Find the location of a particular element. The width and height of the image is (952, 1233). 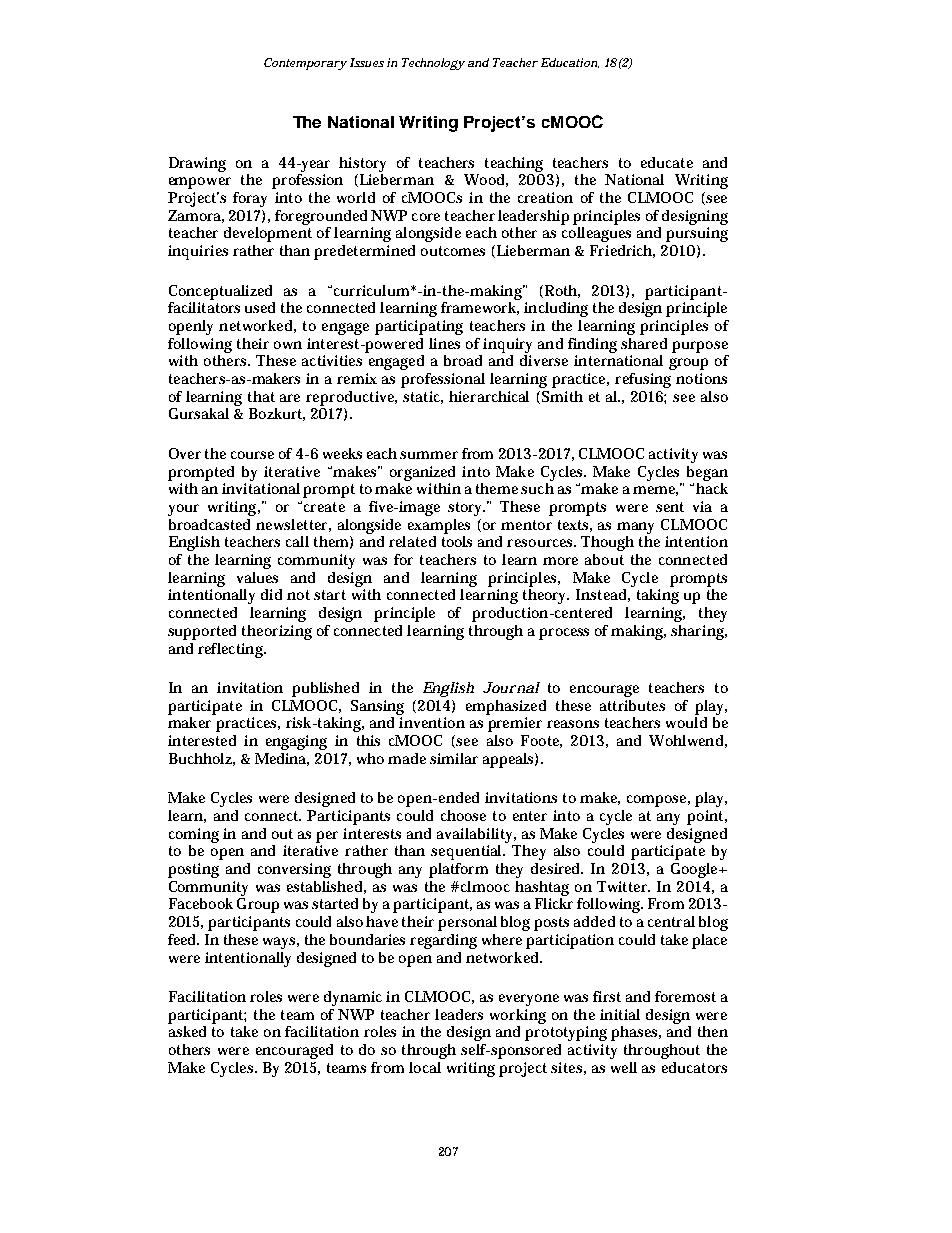

about is located at coordinates (604, 559).
